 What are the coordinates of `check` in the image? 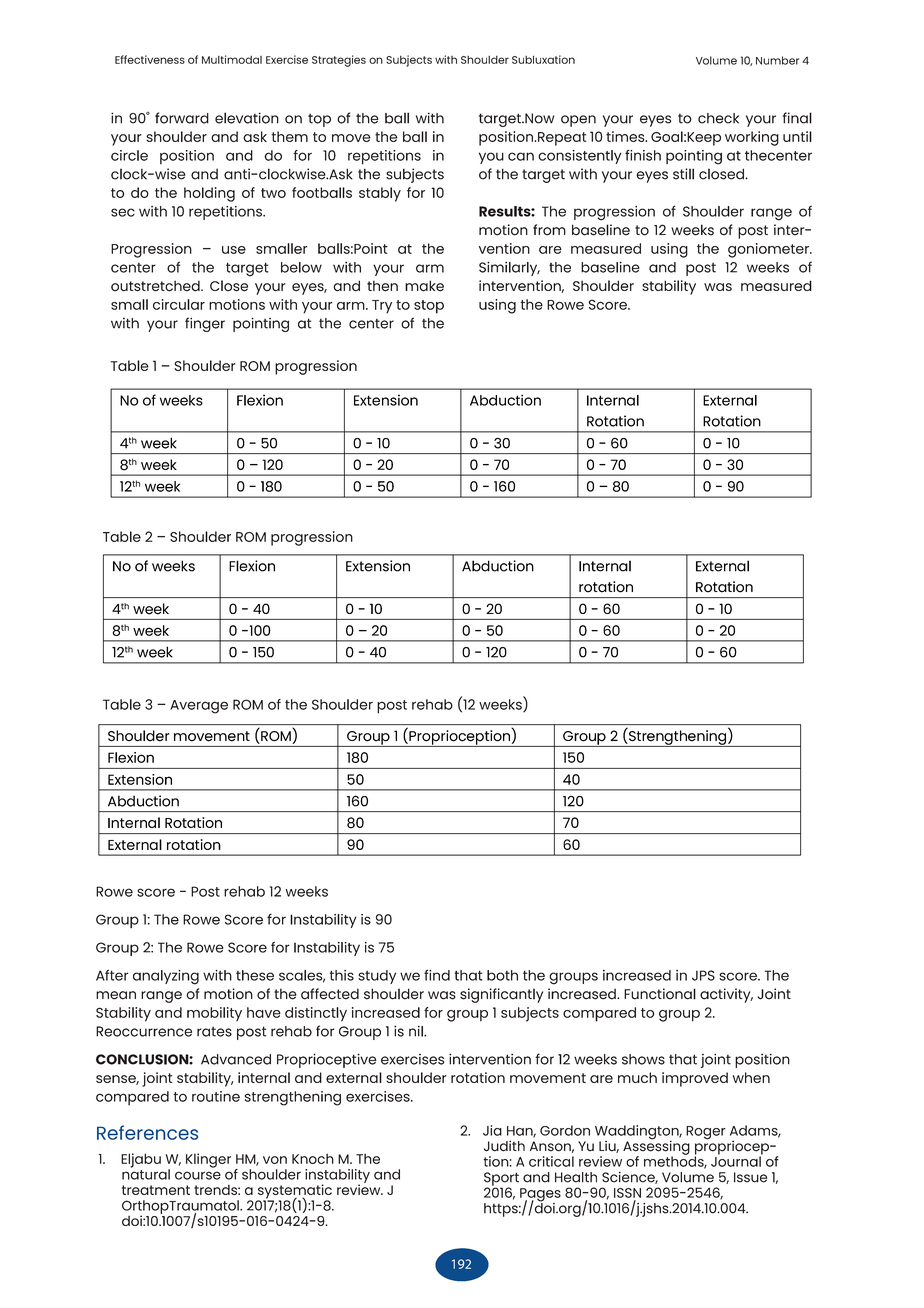 It's located at (718, 118).
